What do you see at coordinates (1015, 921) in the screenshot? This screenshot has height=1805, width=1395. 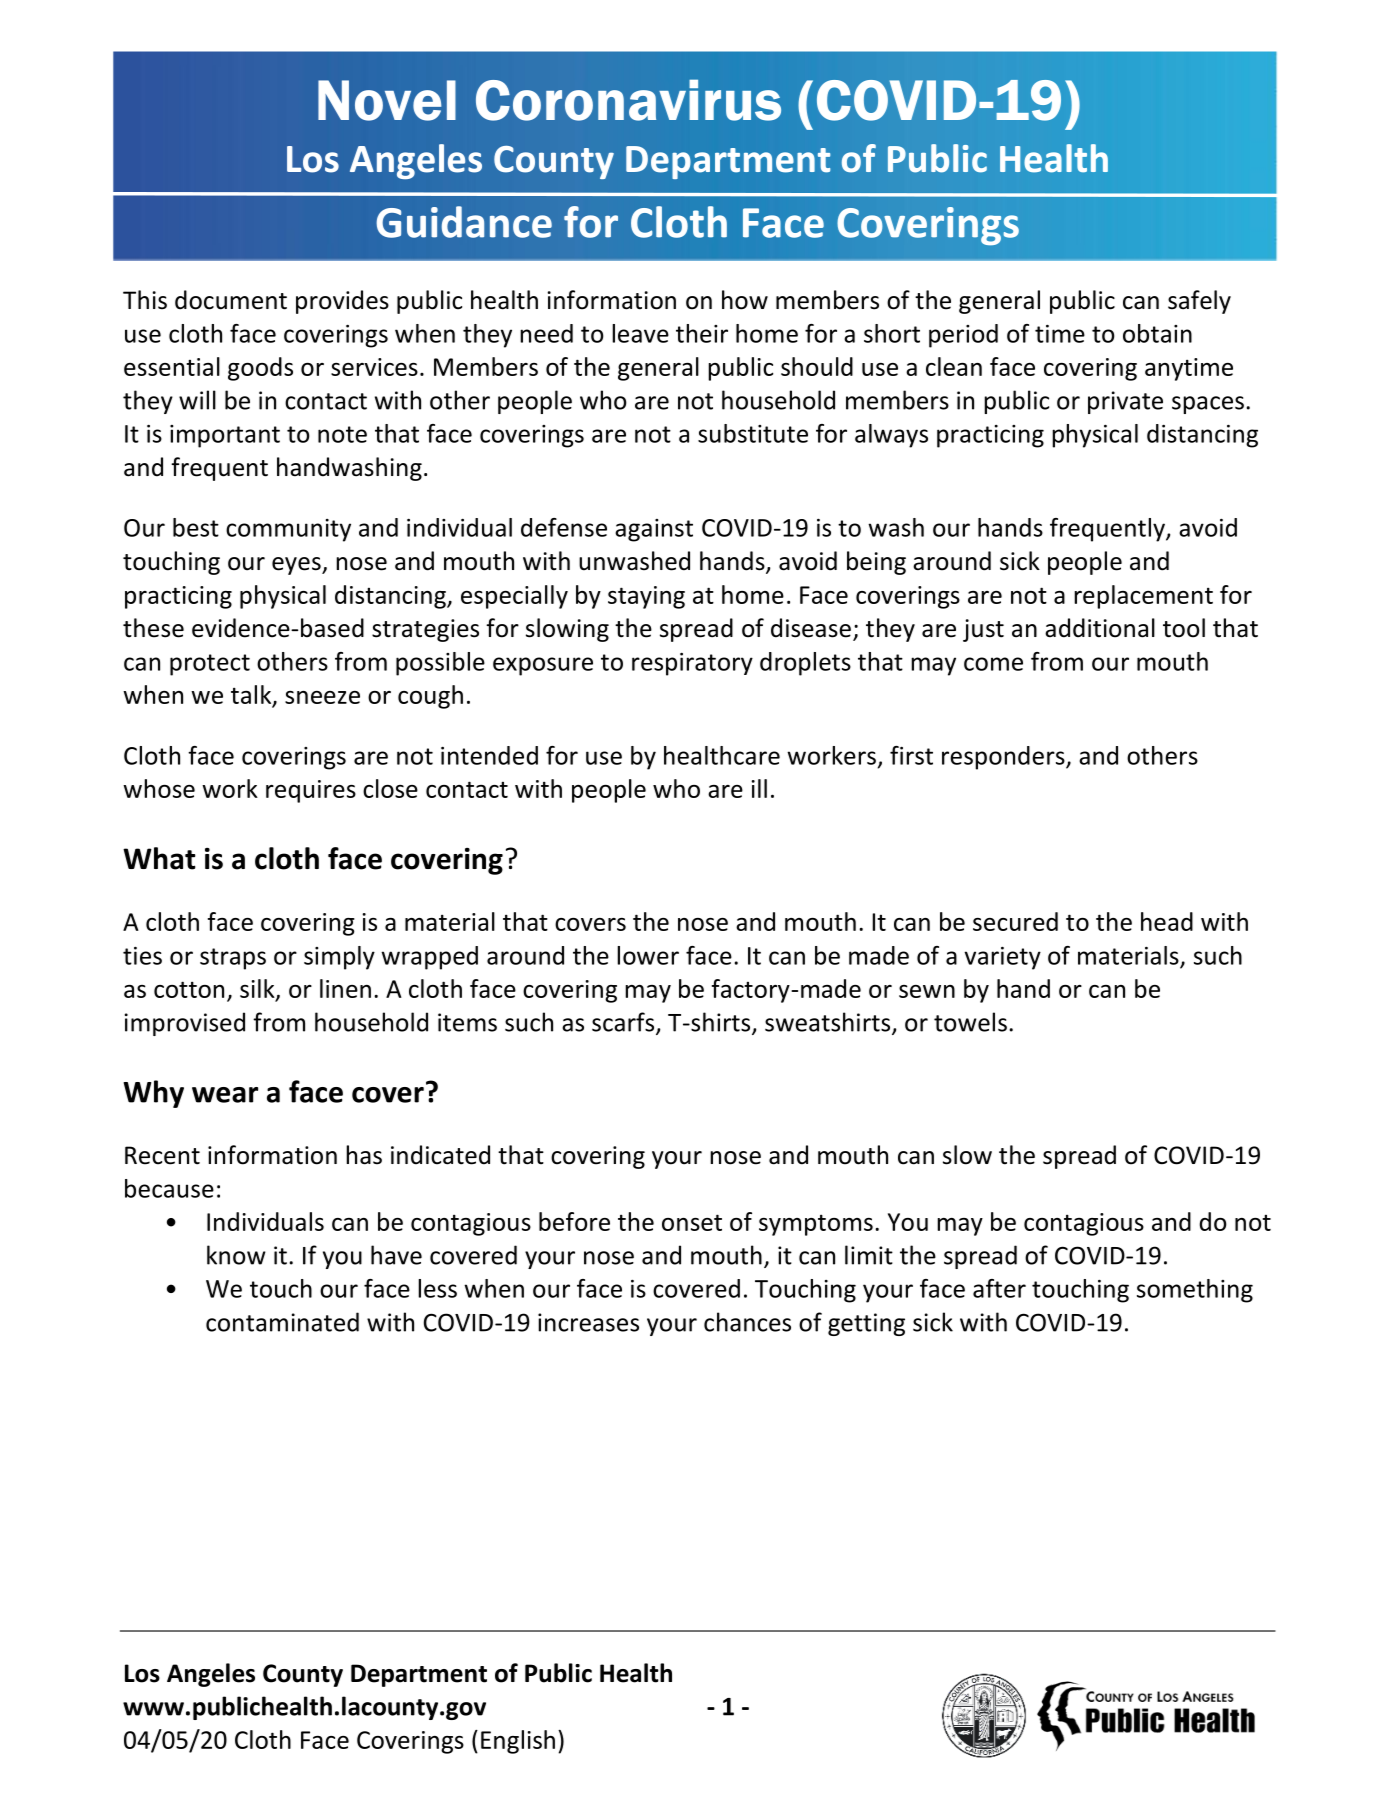 I see `secured` at bounding box center [1015, 921].
